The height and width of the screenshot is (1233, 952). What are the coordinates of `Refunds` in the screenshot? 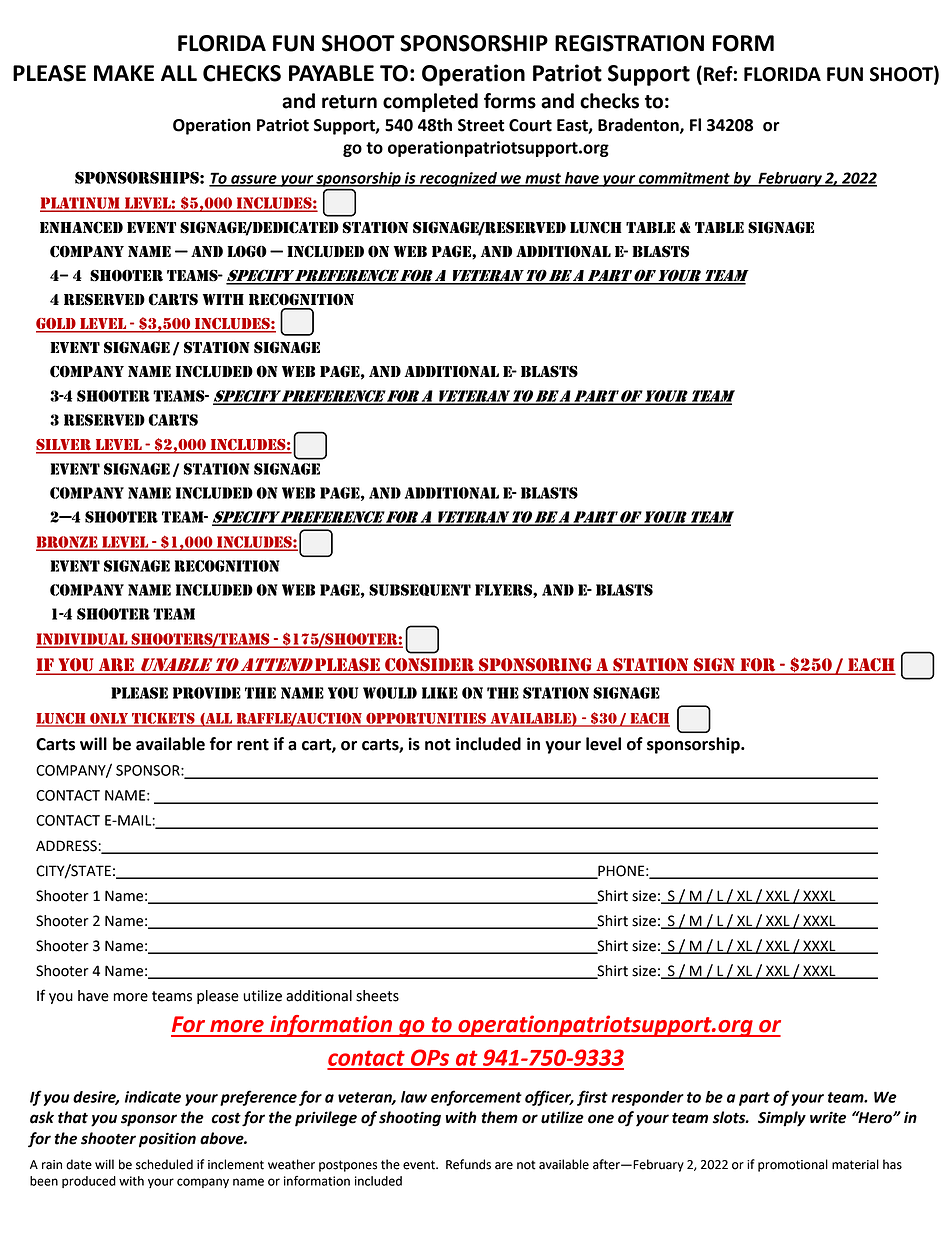 It's located at (468, 1164).
